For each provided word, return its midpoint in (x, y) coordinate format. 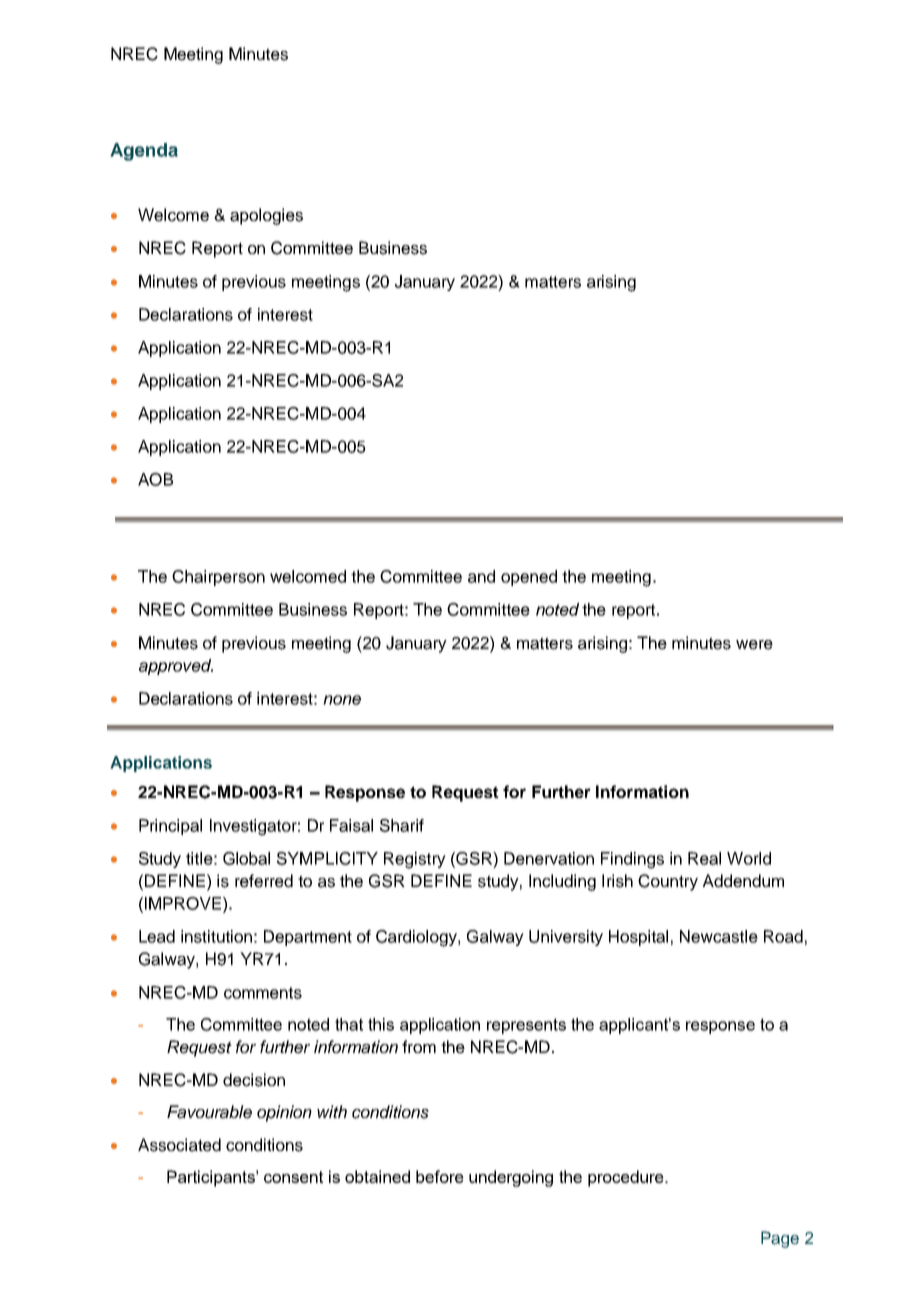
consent (293, 1177)
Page (780, 1239)
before (440, 1176)
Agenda (144, 152)
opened (529, 578)
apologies (266, 216)
